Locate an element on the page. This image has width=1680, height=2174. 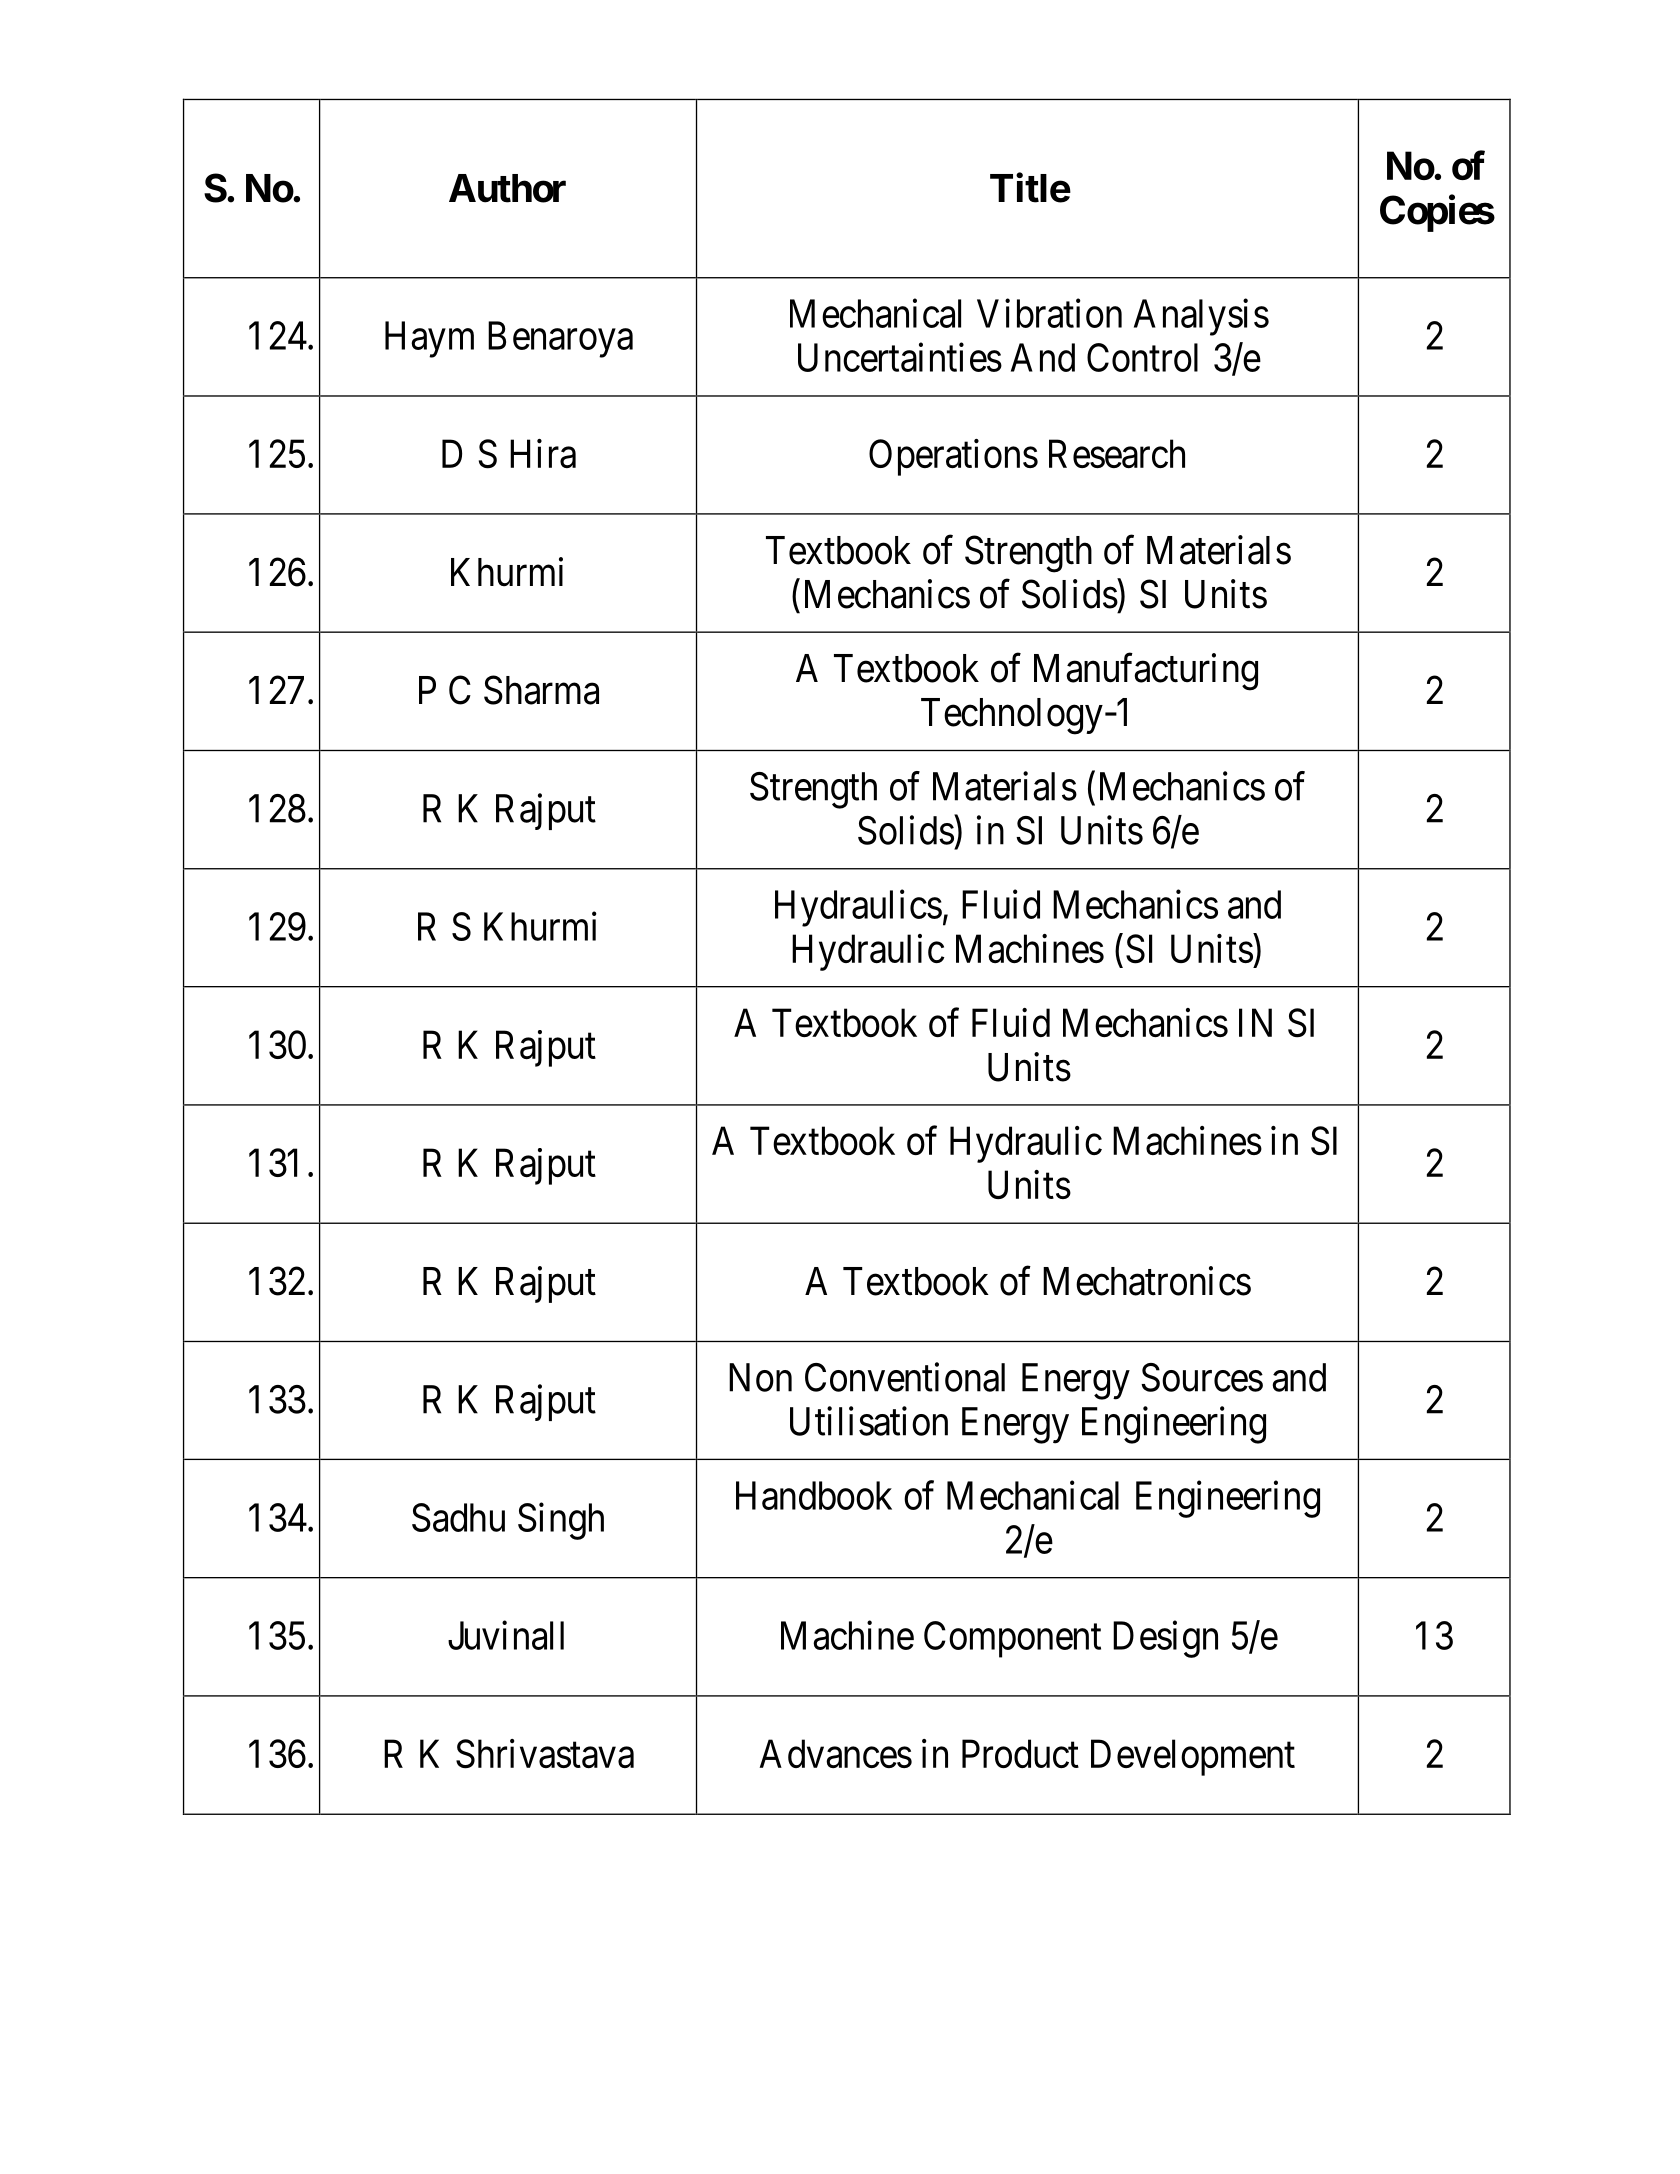
Sharma is located at coordinates (541, 690).
